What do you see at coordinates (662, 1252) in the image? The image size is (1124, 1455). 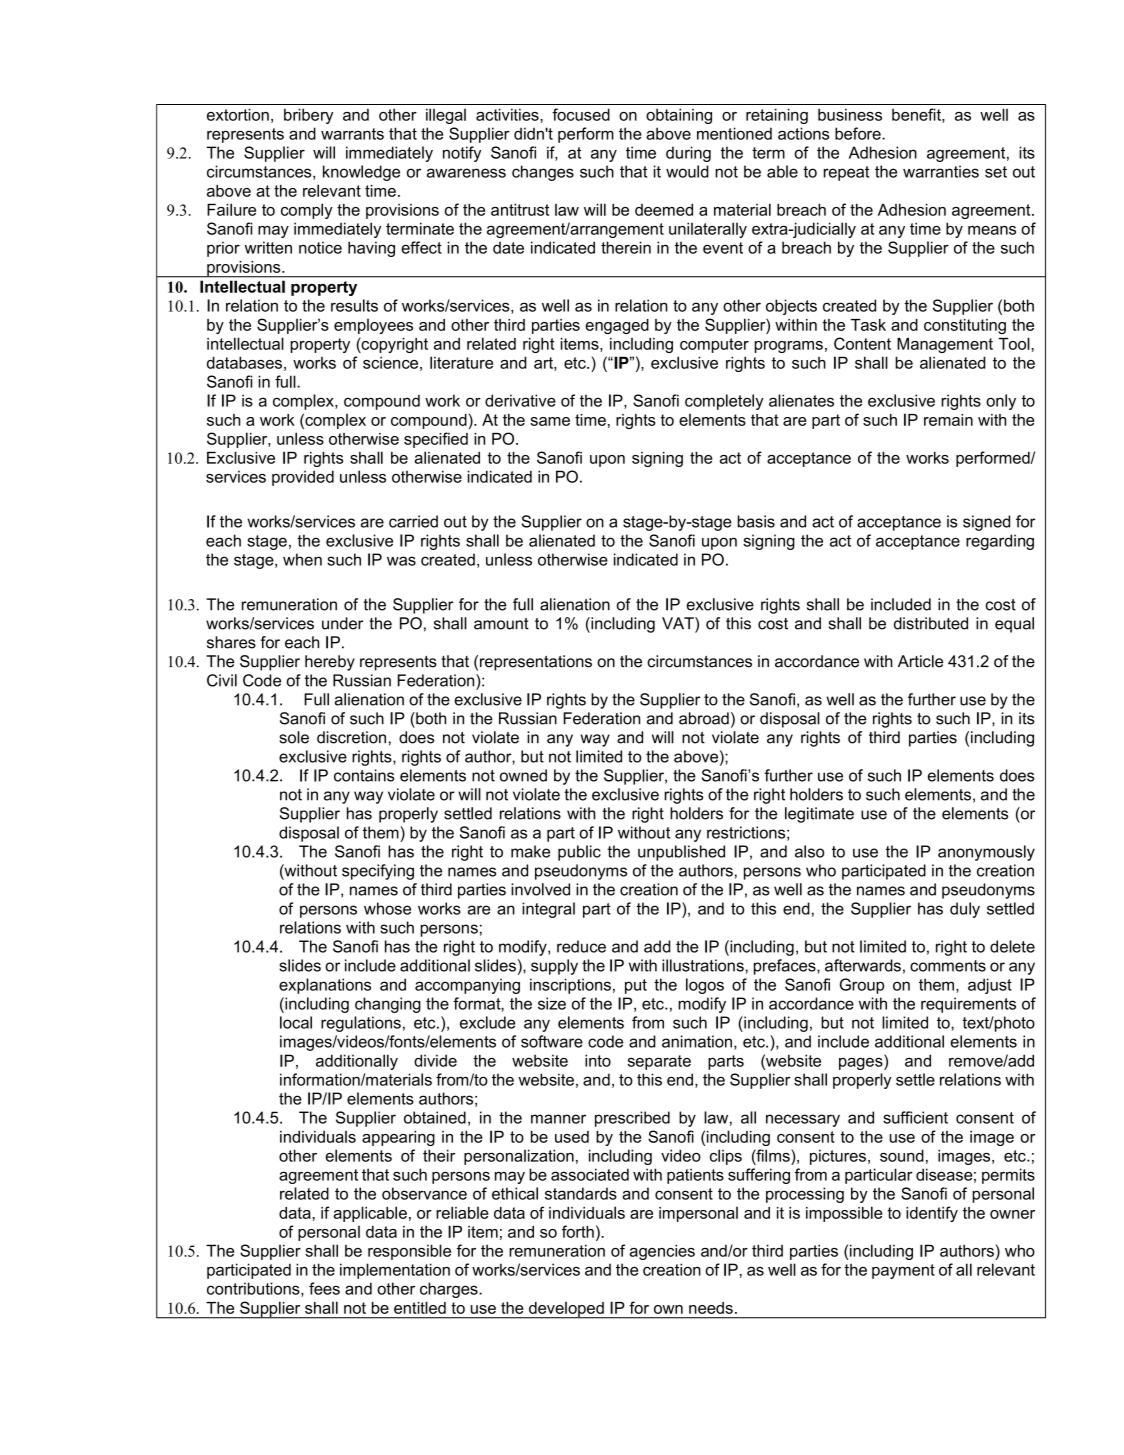 I see `agencies` at bounding box center [662, 1252].
